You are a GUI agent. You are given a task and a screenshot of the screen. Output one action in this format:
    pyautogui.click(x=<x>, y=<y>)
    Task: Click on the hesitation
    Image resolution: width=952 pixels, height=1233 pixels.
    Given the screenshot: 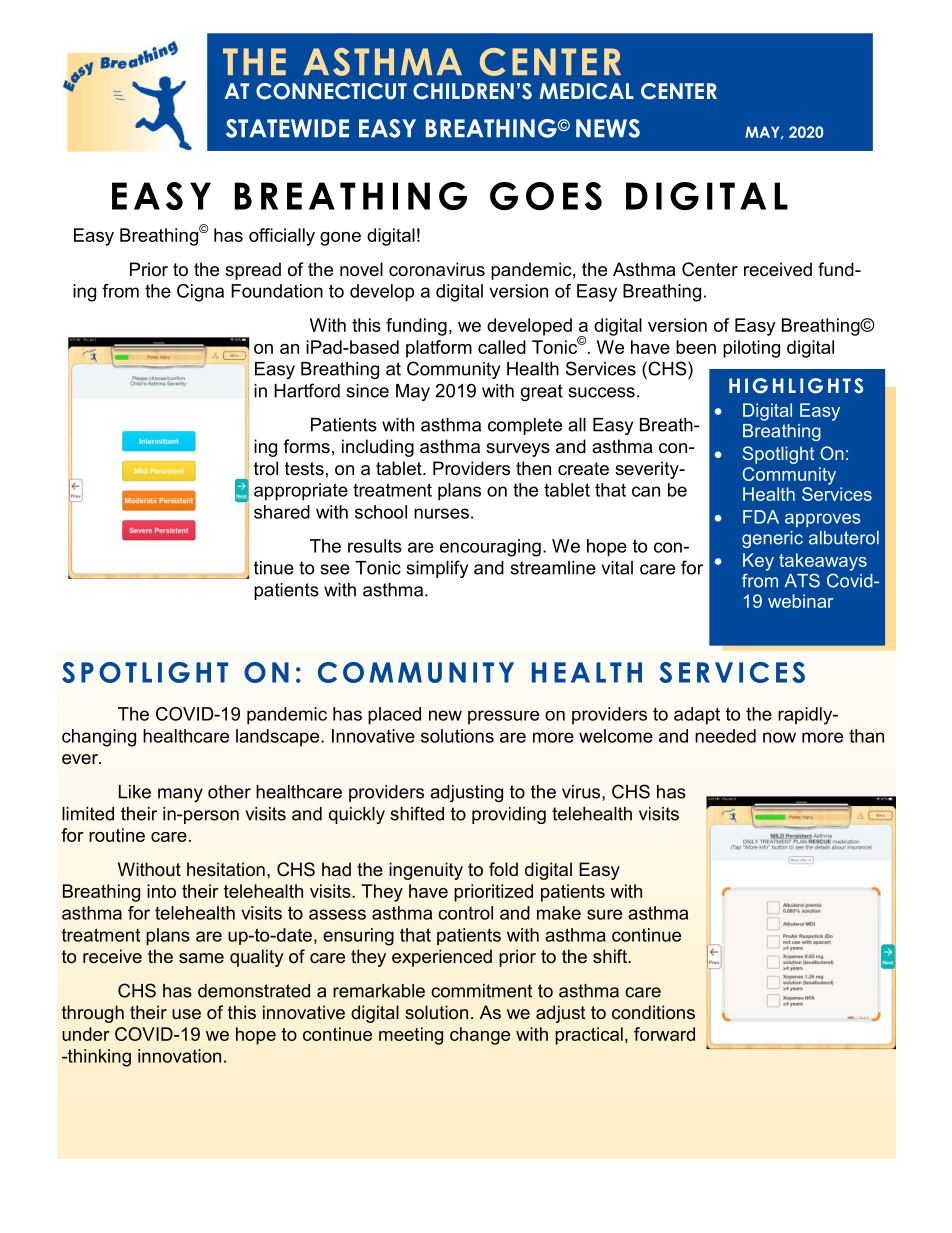 What is the action you would take?
    pyautogui.click(x=226, y=869)
